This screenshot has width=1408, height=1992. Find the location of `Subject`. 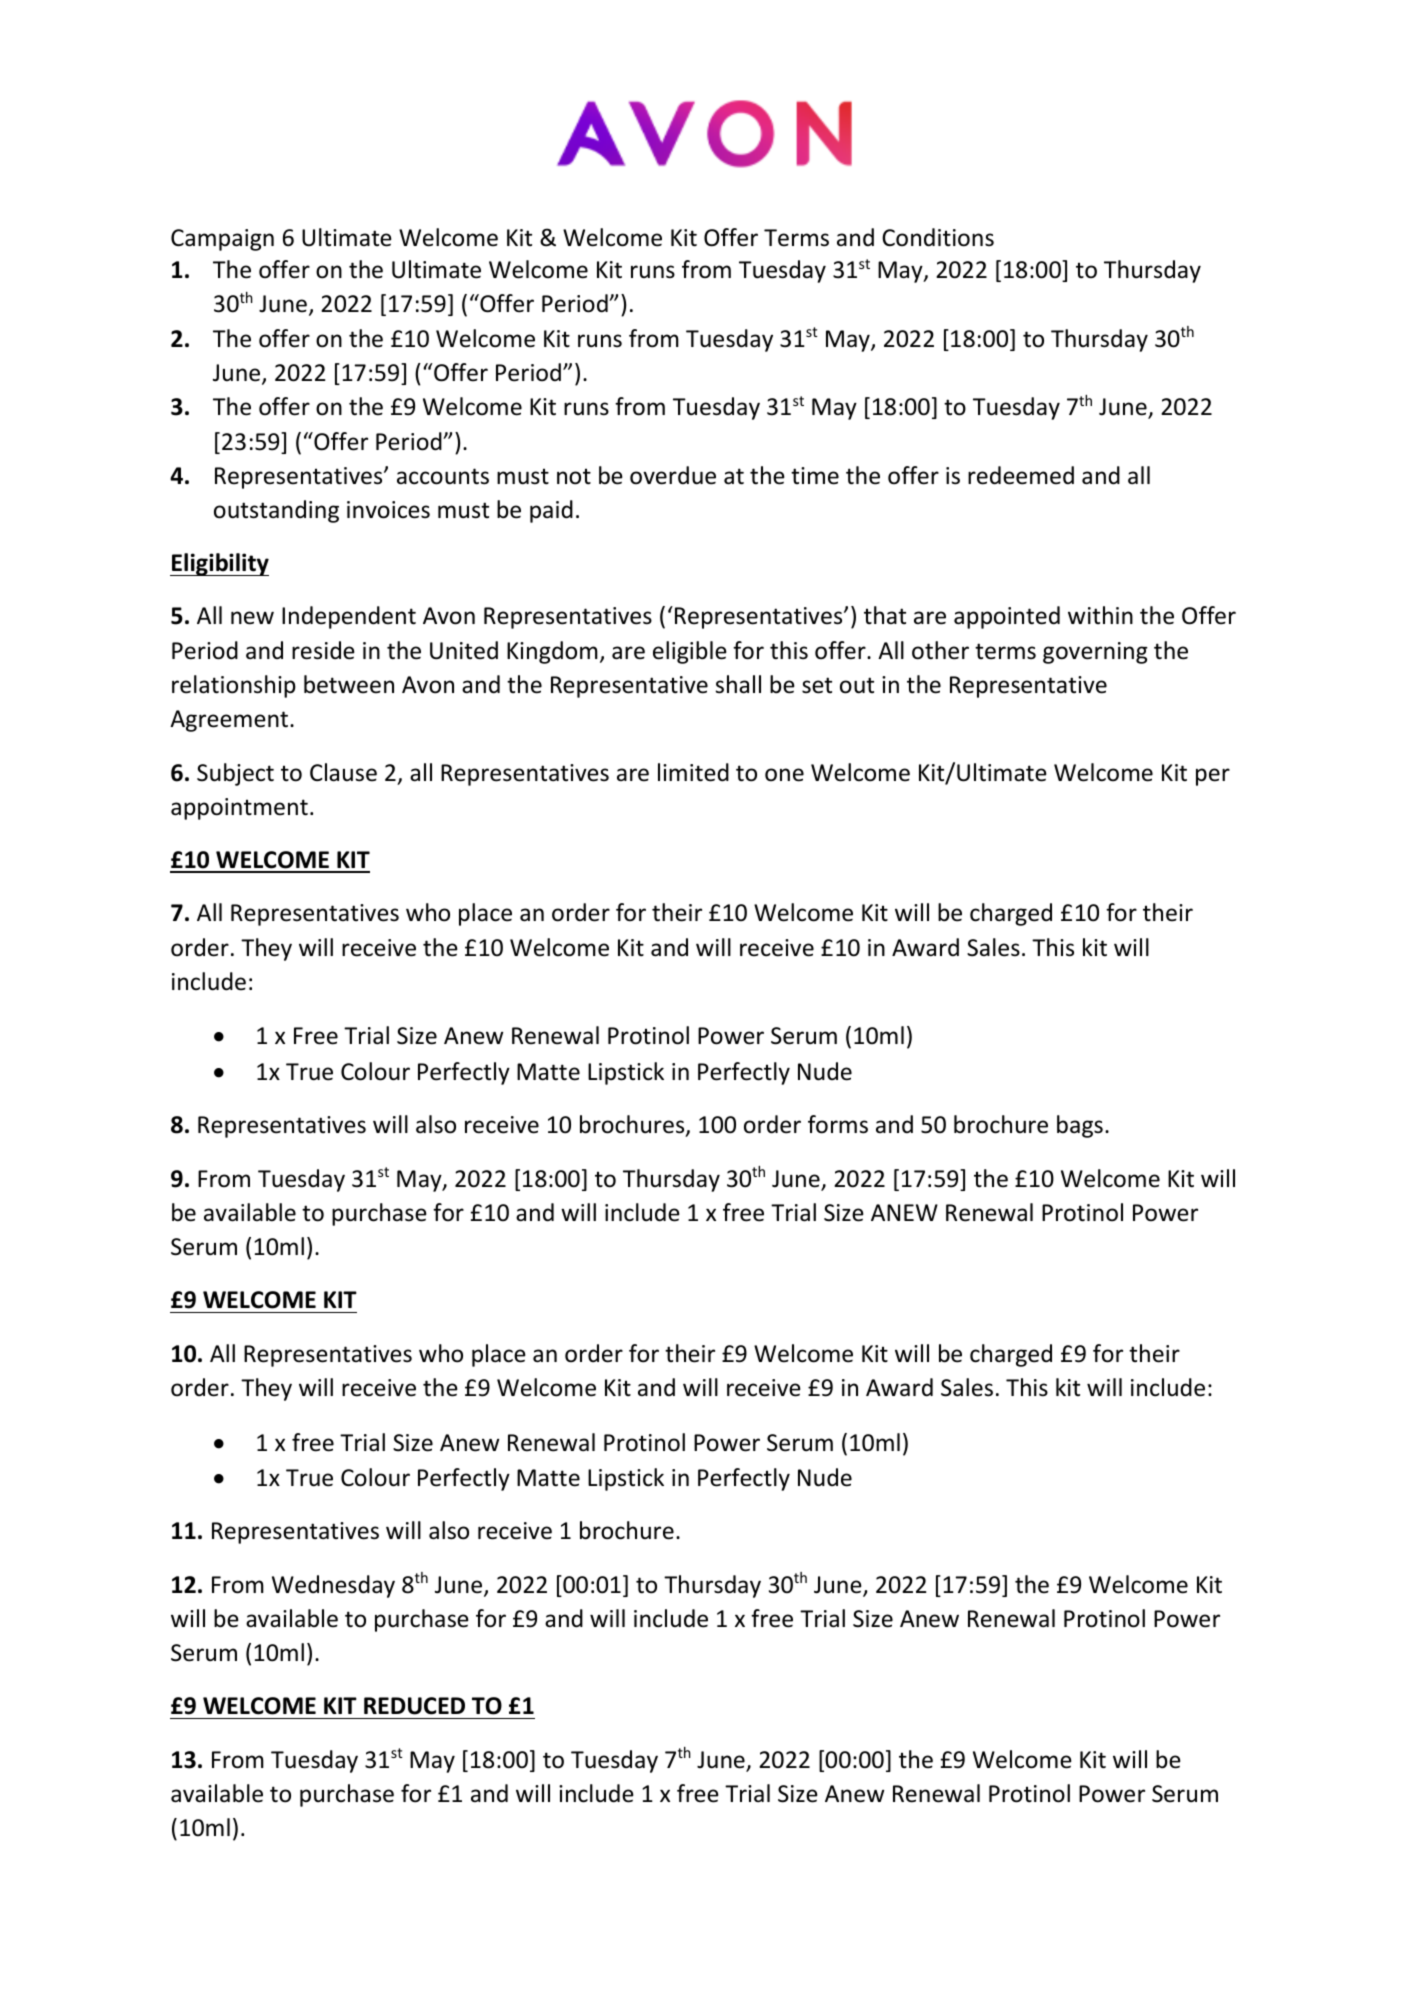

Subject is located at coordinates (235, 774).
